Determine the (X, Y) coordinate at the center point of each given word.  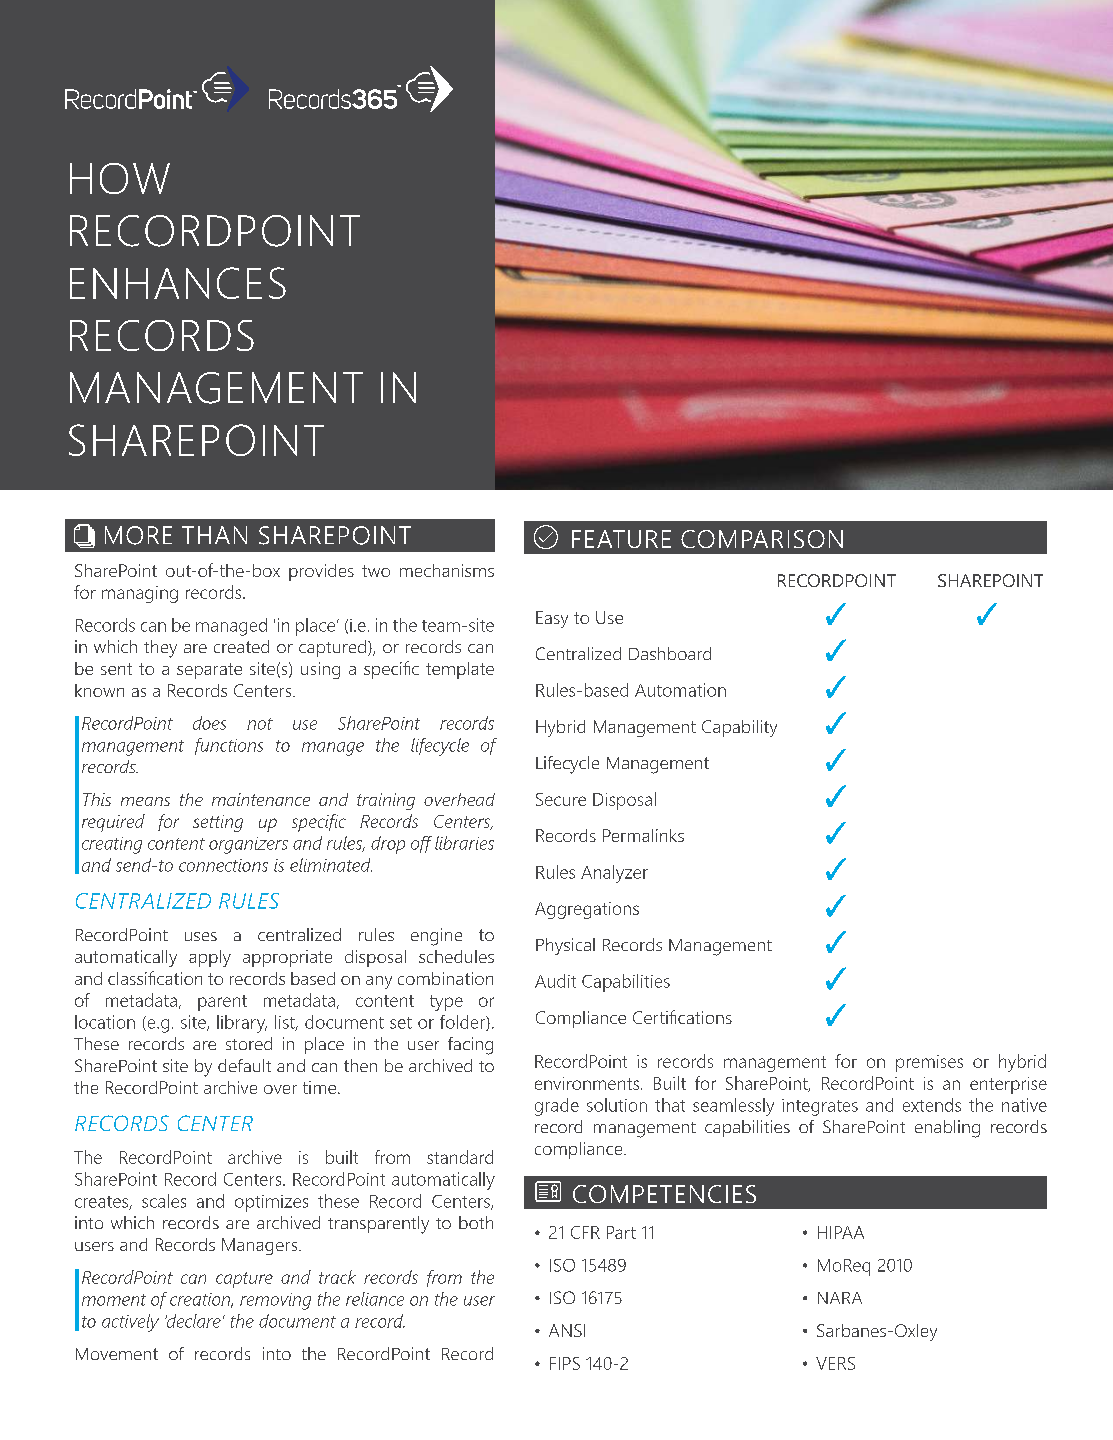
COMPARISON (762, 539)
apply (210, 958)
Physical (565, 946)
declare (193, 1321)
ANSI (567, 1330)
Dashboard (670, 653)
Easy (552, 619)
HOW (120, 178)
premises (929, 1063)
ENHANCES (178, 283)
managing (140, 594)
